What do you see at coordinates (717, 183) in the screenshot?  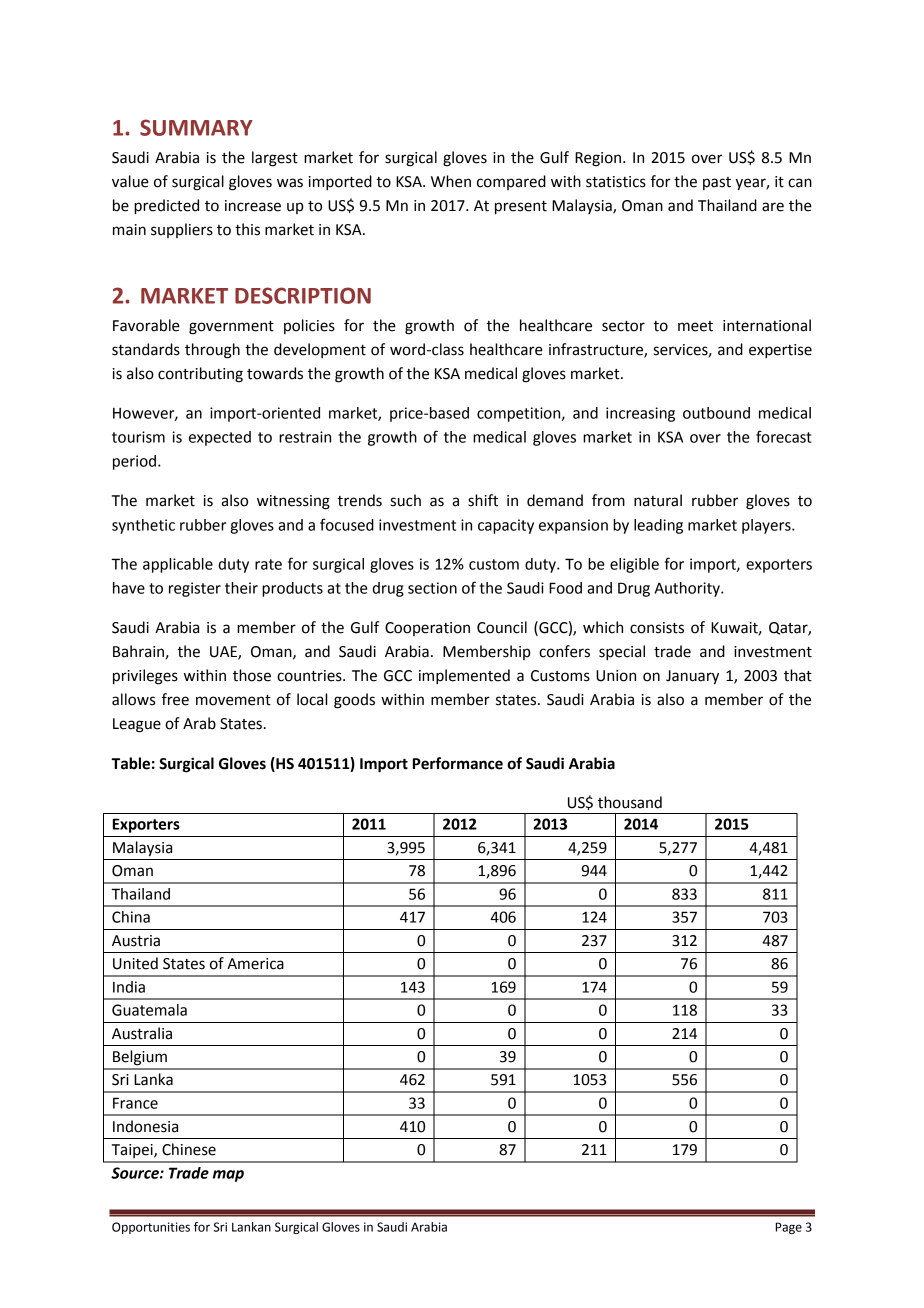 I see `past` at bounding box center [717, 183].
